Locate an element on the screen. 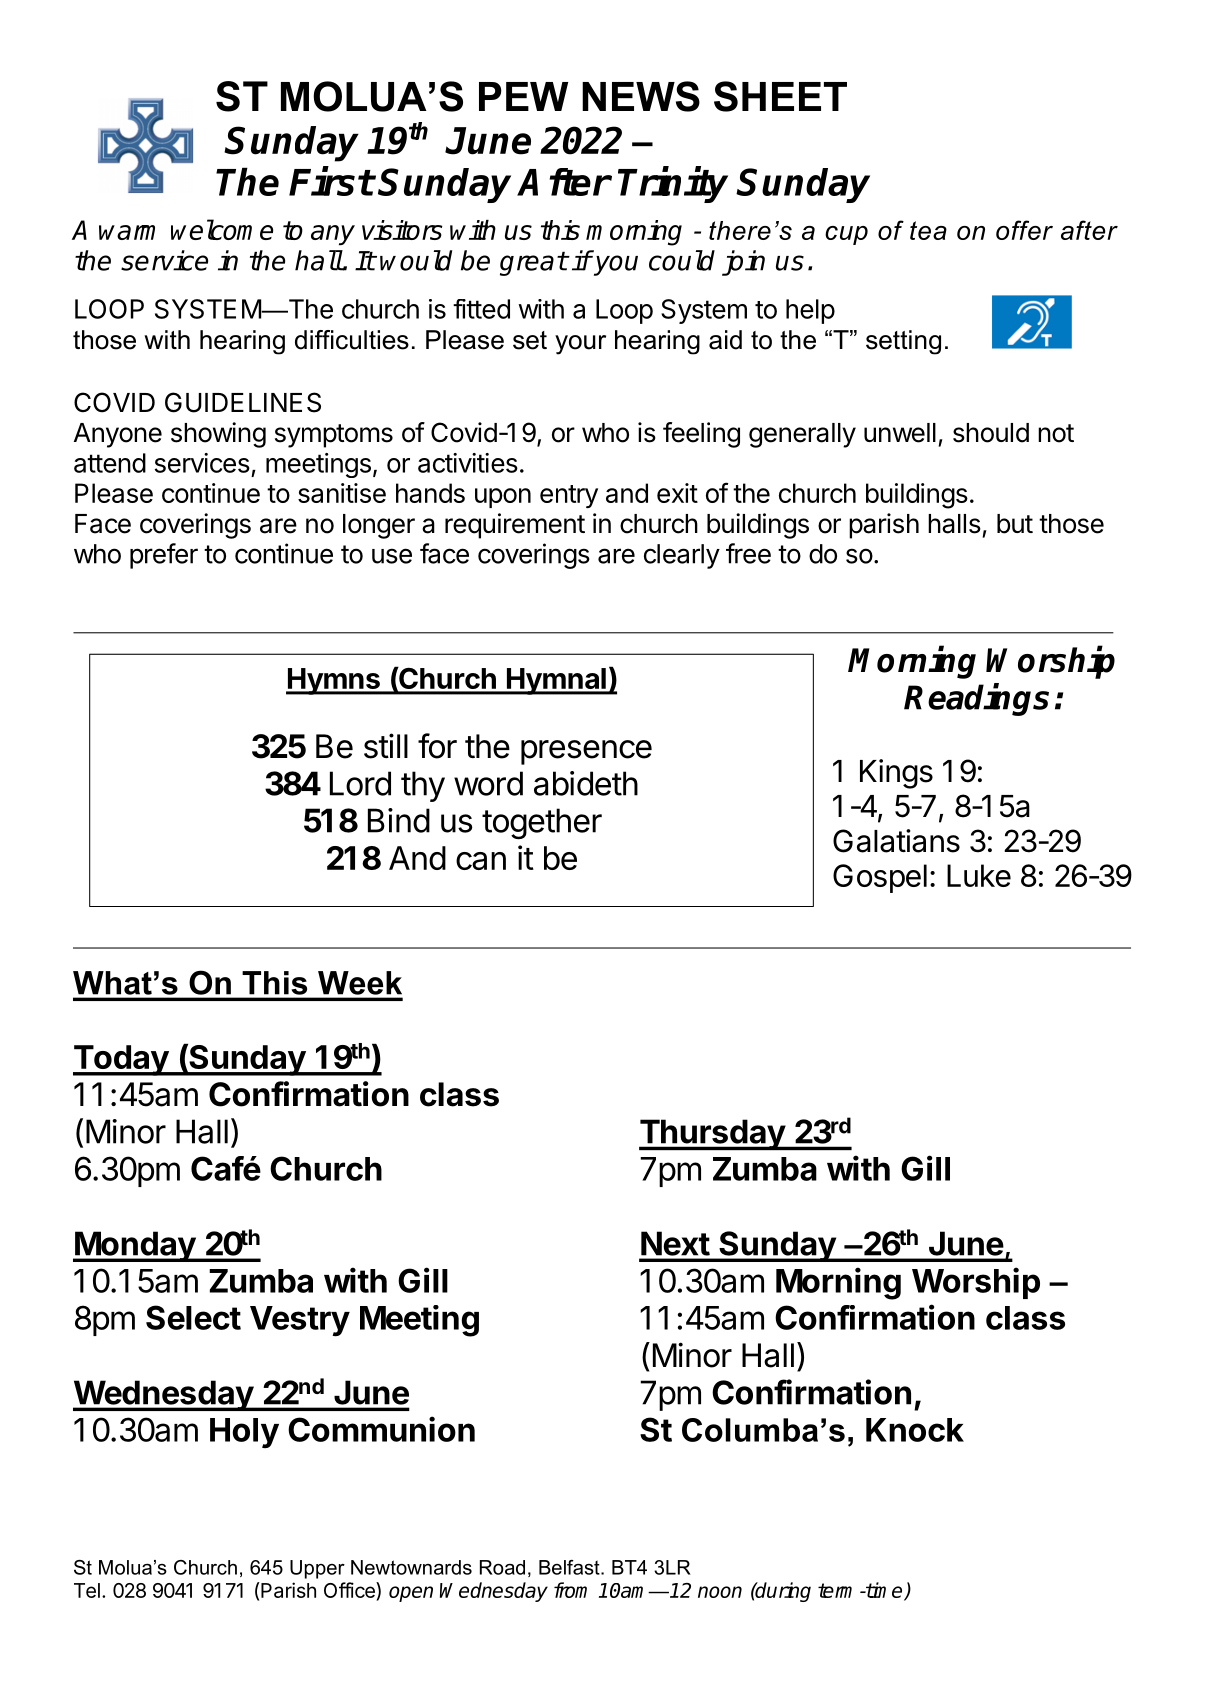  Galatians is located at coordinates (896, 841).
